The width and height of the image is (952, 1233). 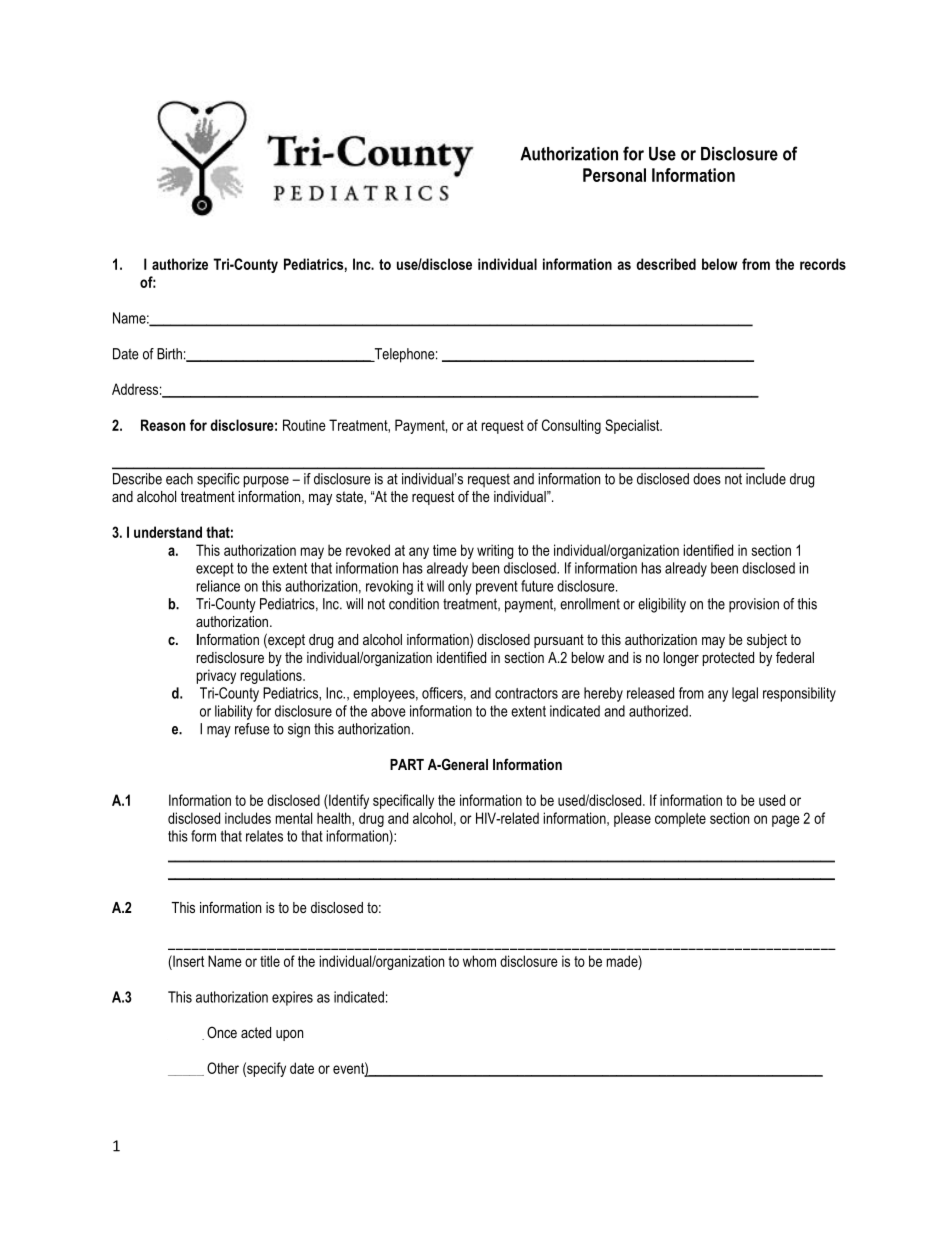 What do you see at coordinates (256, 1032) in the image?
I see `acted` at bounding box center [256, 1032].
